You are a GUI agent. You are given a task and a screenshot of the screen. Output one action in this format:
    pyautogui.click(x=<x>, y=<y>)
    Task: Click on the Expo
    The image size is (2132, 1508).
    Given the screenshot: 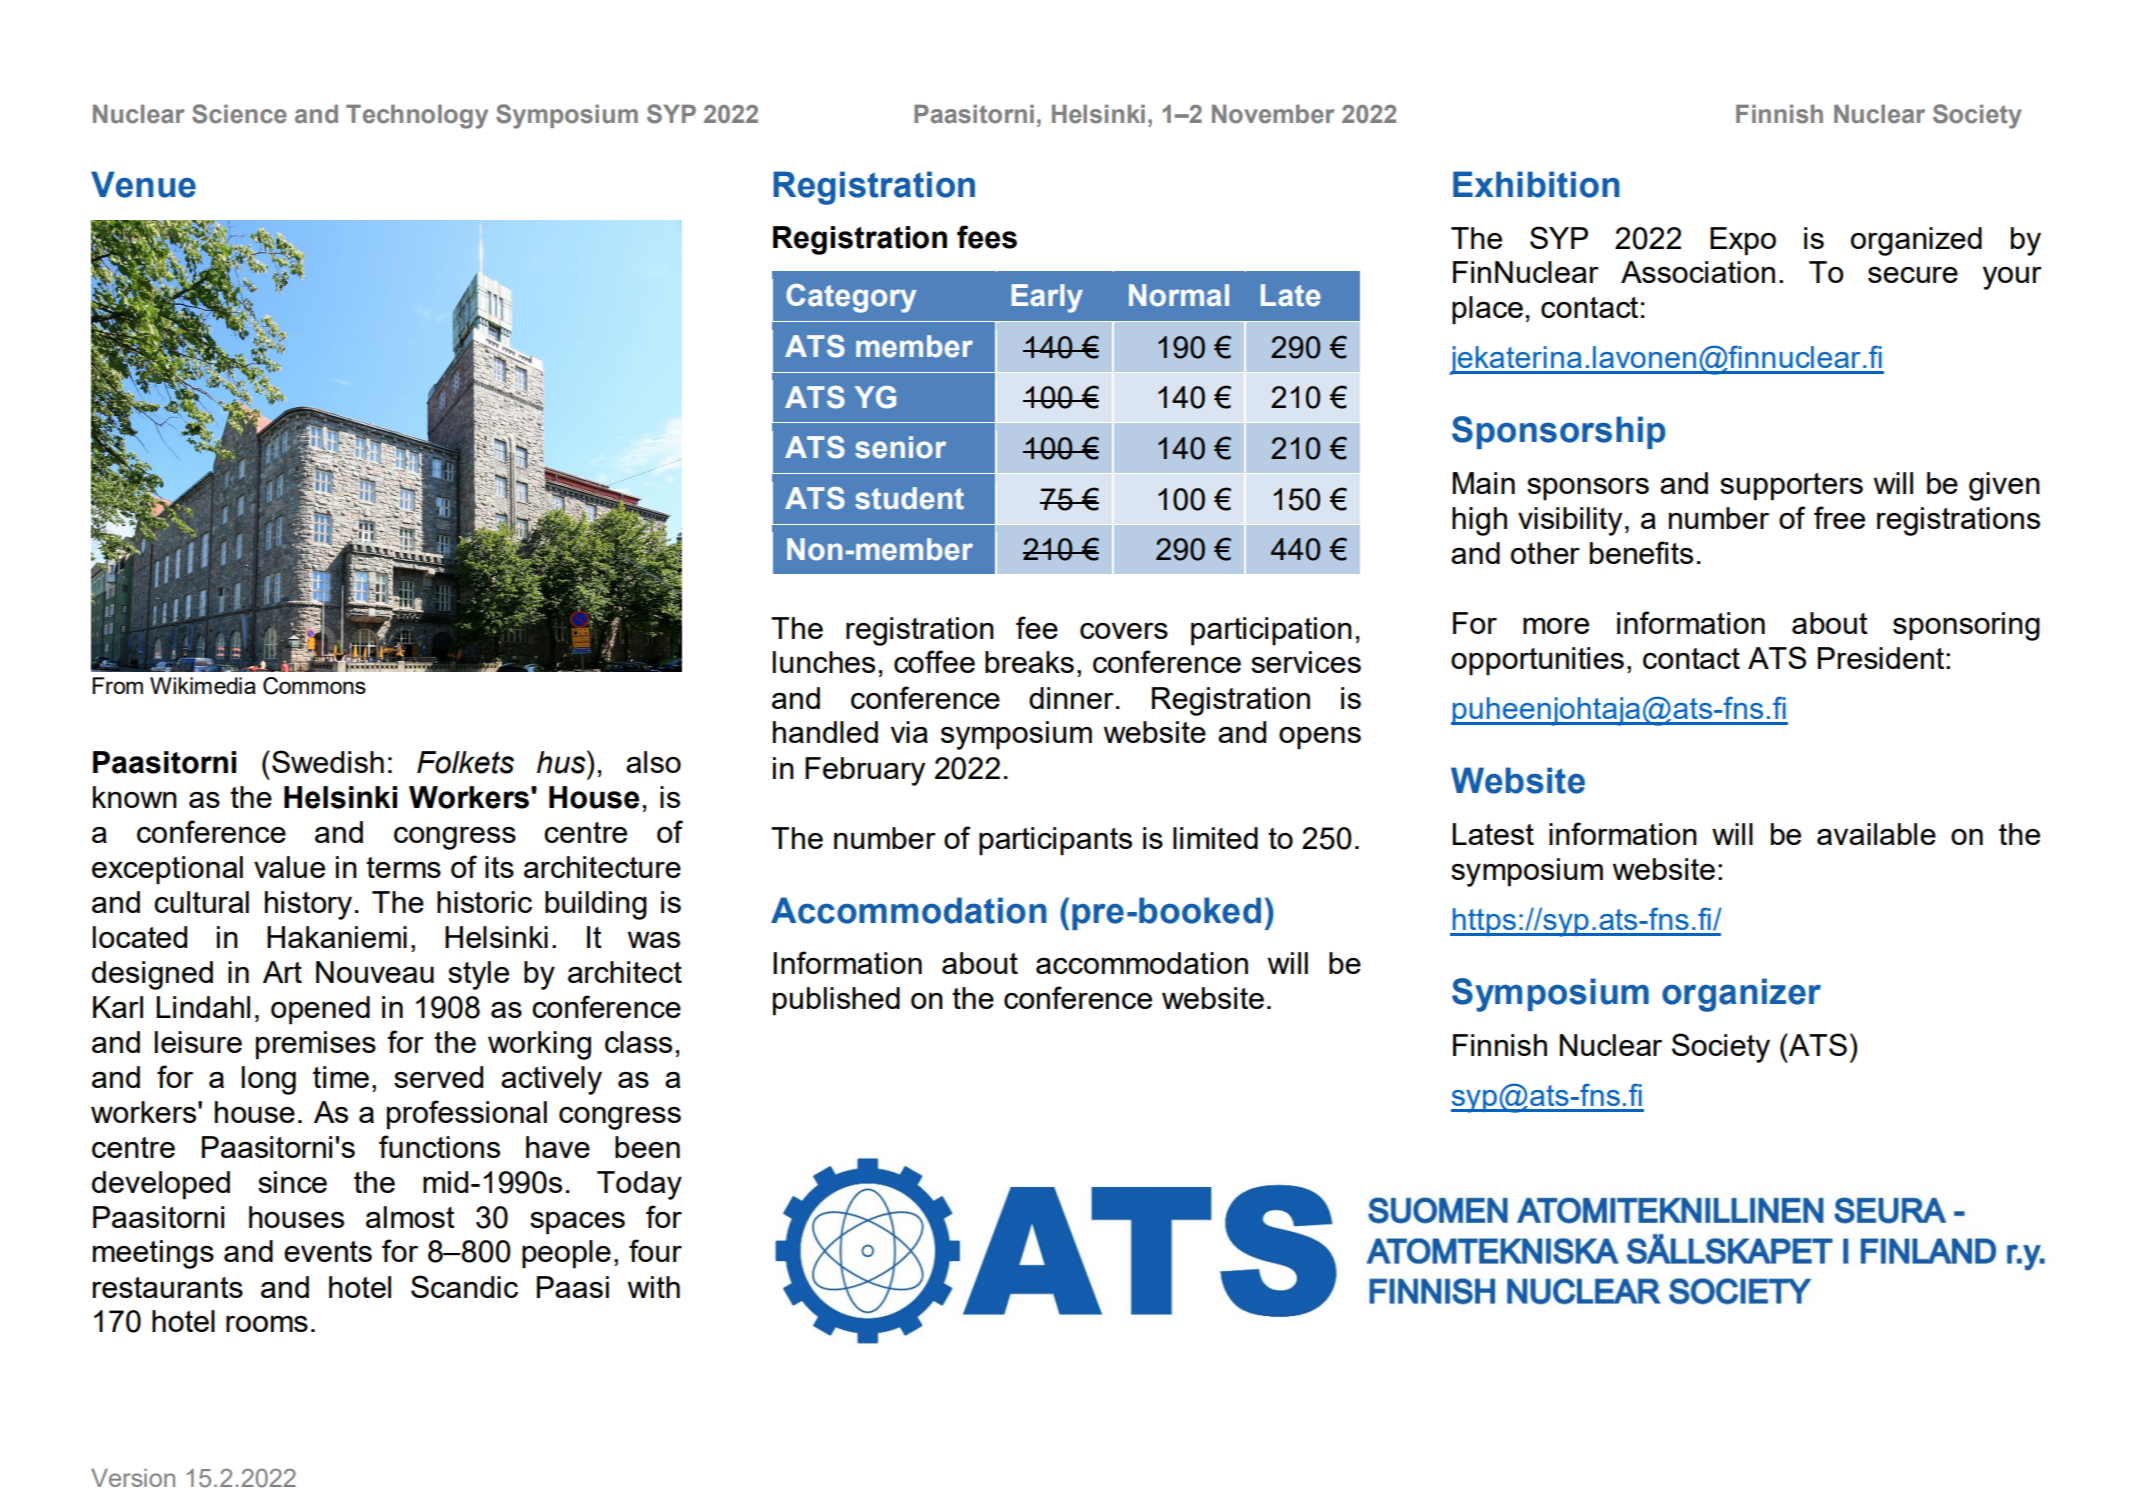 What is the action you would take?
    pyautogui.click(x=1743, y=241)
